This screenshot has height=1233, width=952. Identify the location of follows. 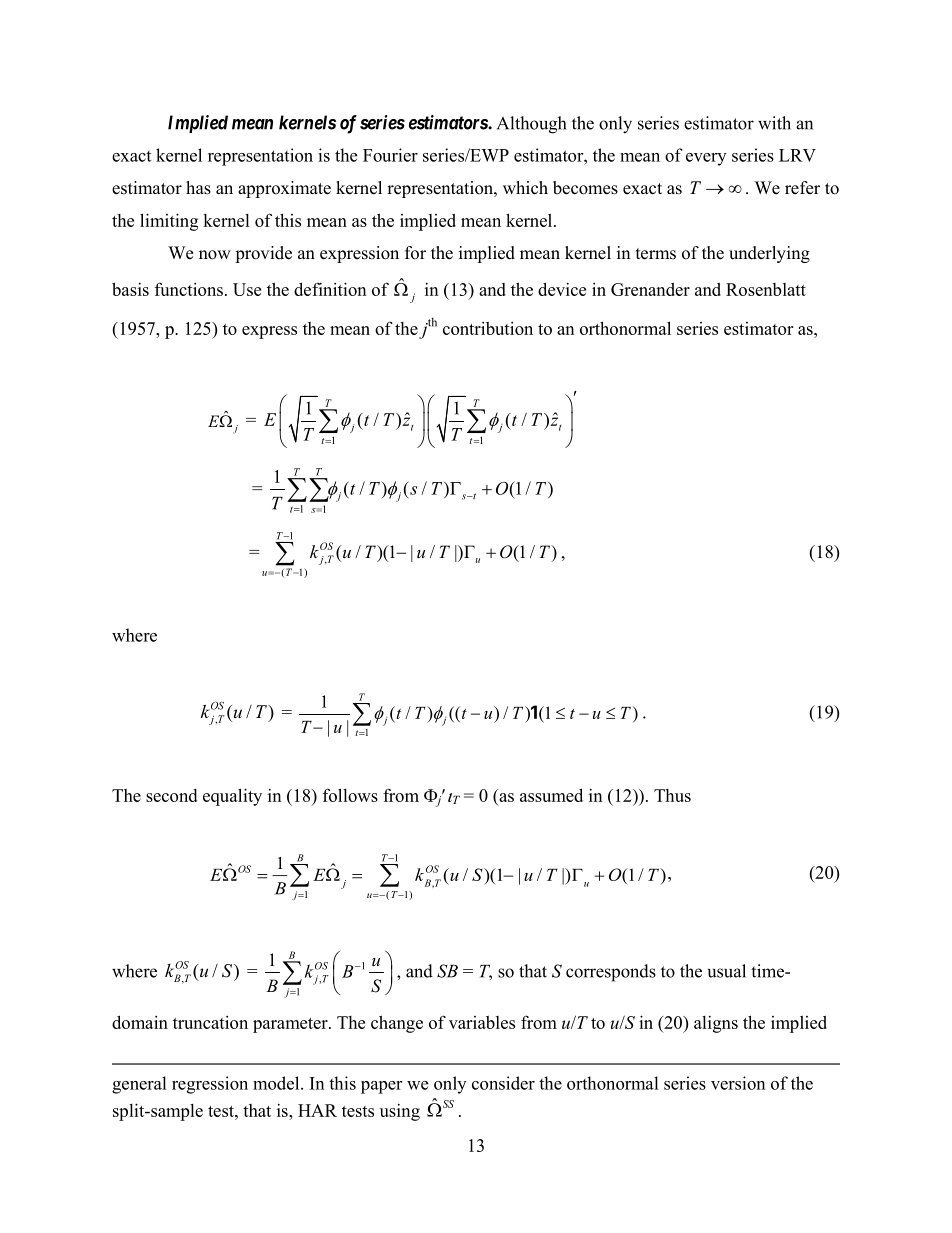
(350, 795).
